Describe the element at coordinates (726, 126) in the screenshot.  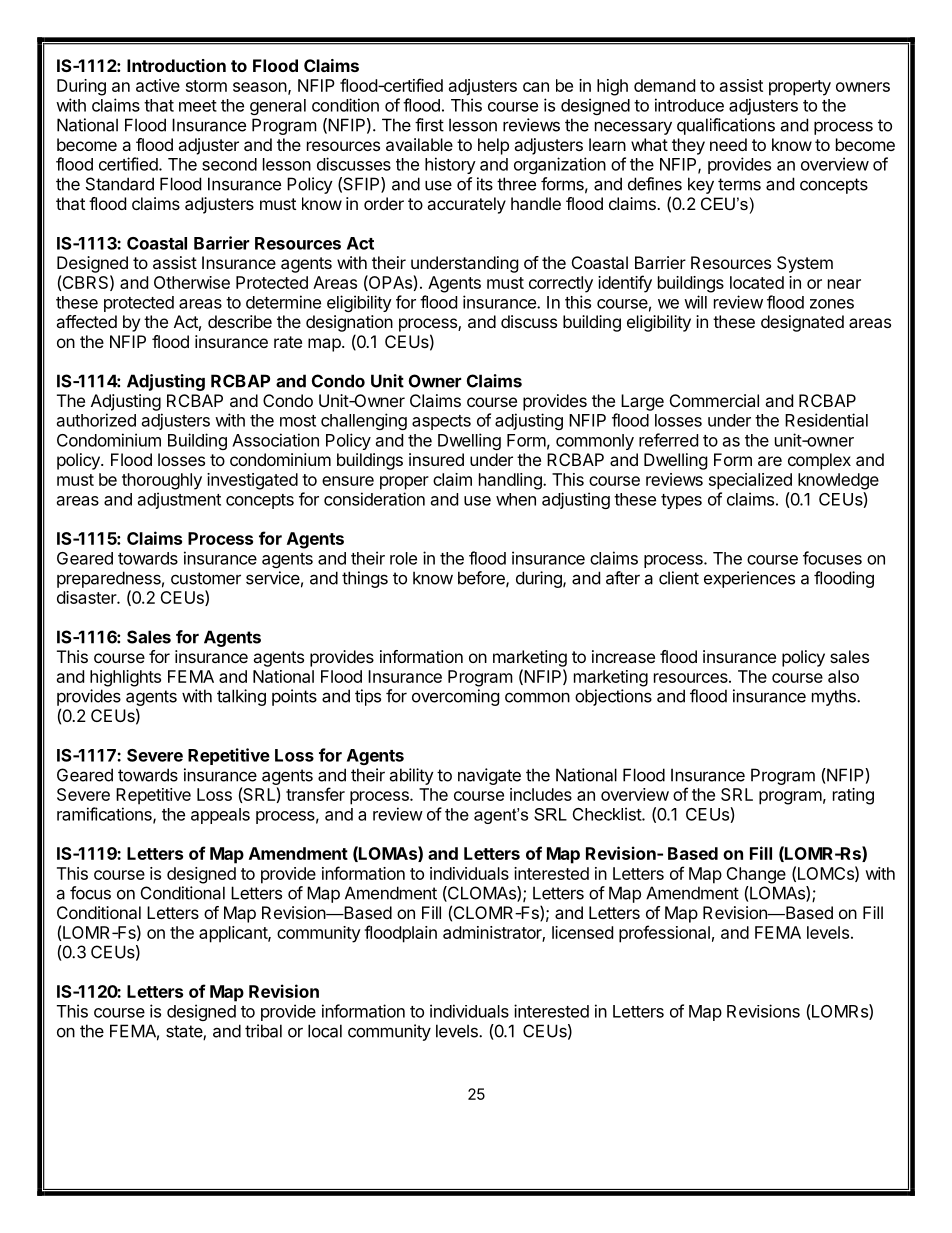
I see `qualifications` at that location.
